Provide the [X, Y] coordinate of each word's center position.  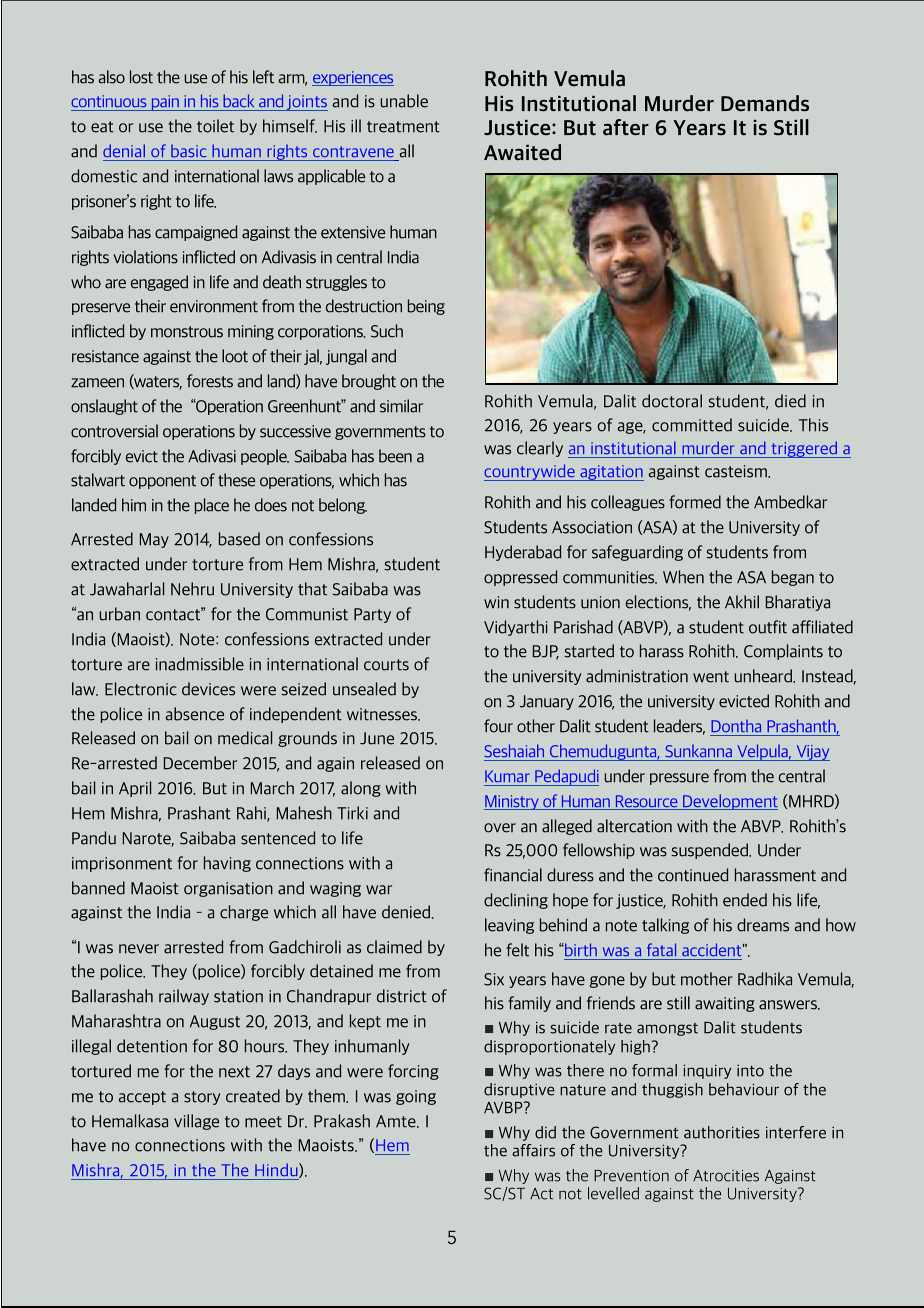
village [196, 1122]
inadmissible [200, 664]
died [790, 401]
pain [165, 103]
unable [404, 101]
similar [401, 406]
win [496, 602]
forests [210, 381]
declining [516, 901]
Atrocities [726, 1176]
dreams [763, 925]
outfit [768, 627]
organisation [228, 889]
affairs [533, 1150]
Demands [765, 103]
